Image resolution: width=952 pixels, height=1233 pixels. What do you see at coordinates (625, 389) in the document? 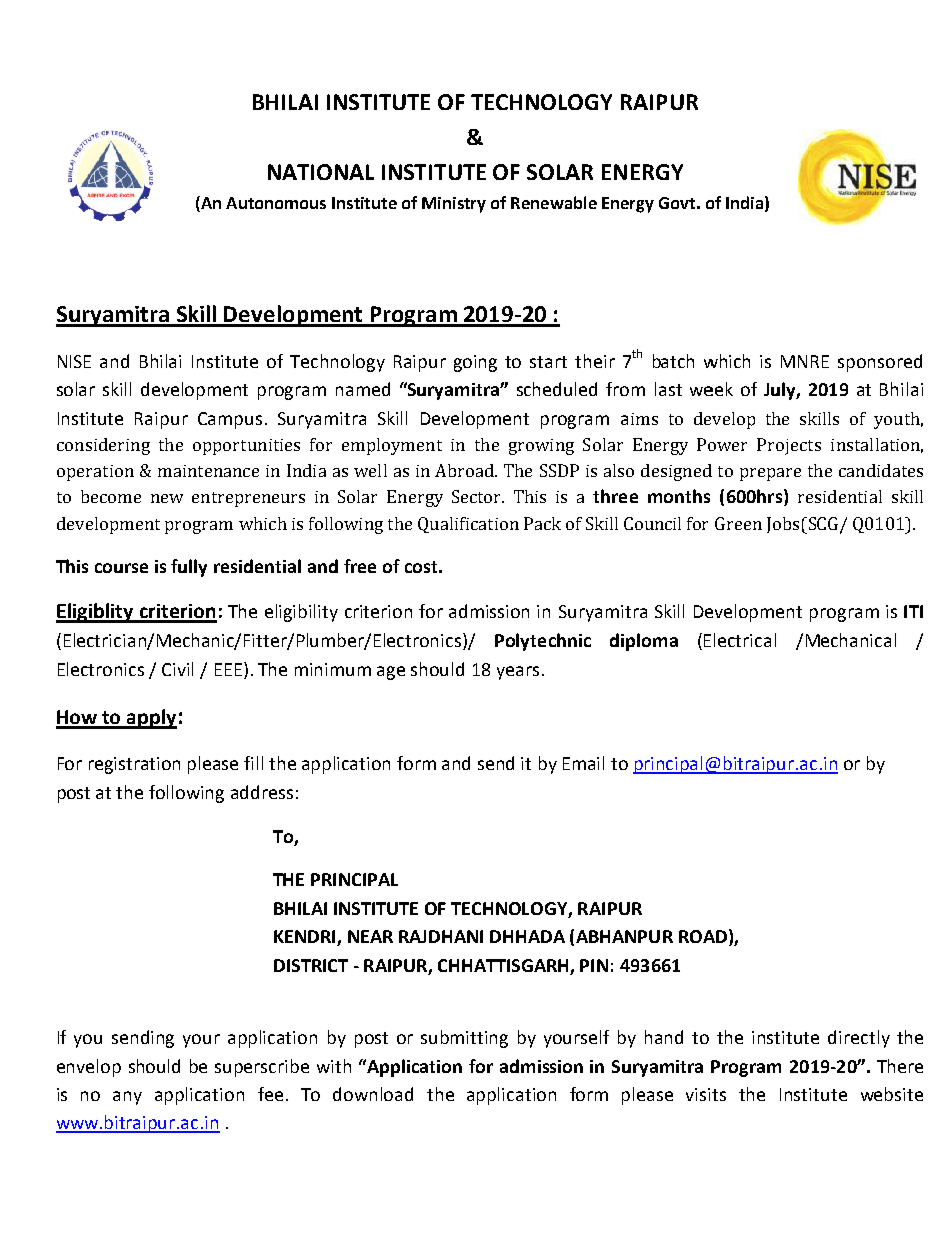
I see `from` at bounding box center [625, 389].
